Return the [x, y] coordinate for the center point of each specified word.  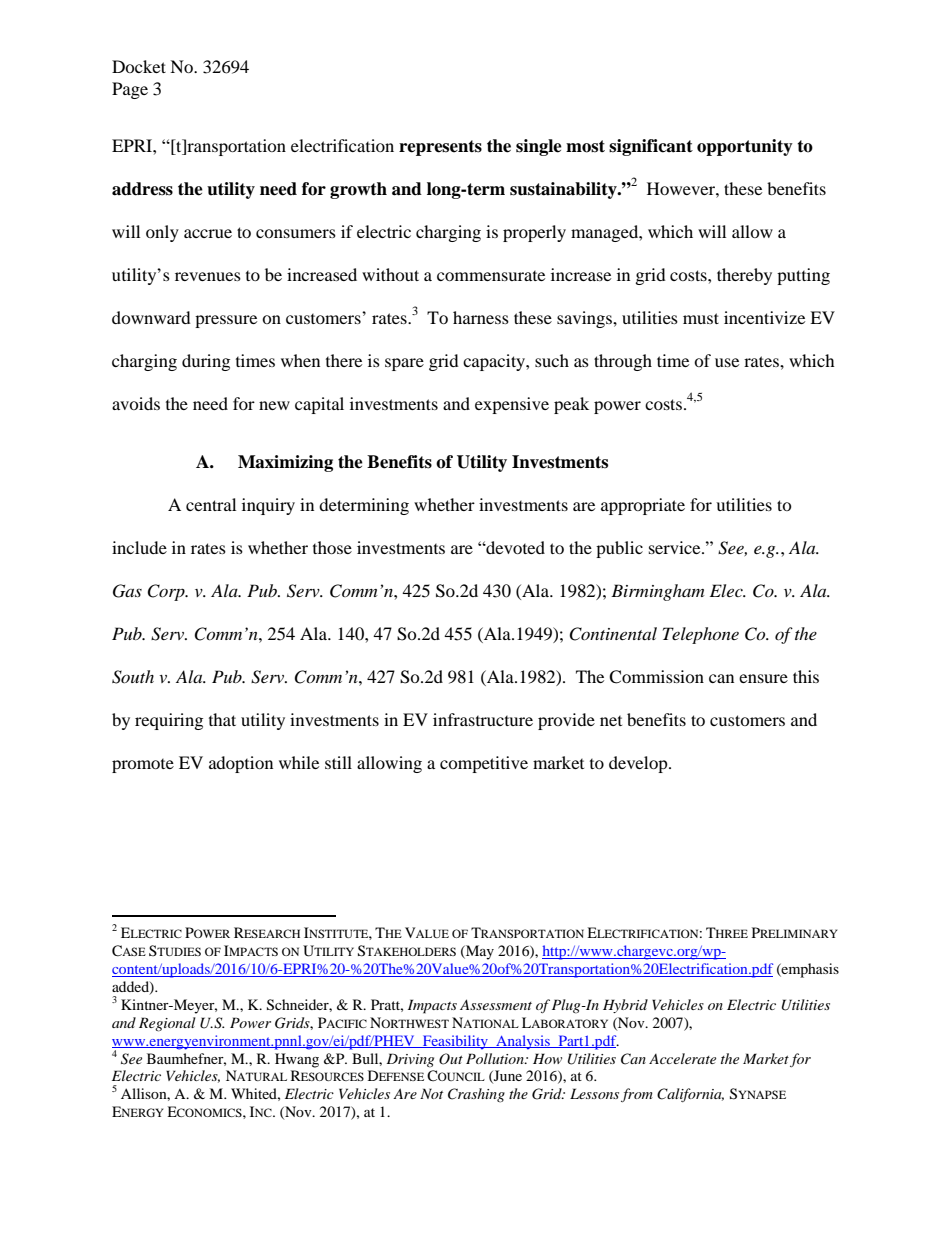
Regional [167, 1024]
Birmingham [657, 592]
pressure [226, 321]
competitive [484, 764]
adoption [241, 764]
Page [130, 90]
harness [481, 317]
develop [639, 764]
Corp [167, 592]
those [332, 547]
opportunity [745, 147]
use [727, 362]
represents [440, 148]
